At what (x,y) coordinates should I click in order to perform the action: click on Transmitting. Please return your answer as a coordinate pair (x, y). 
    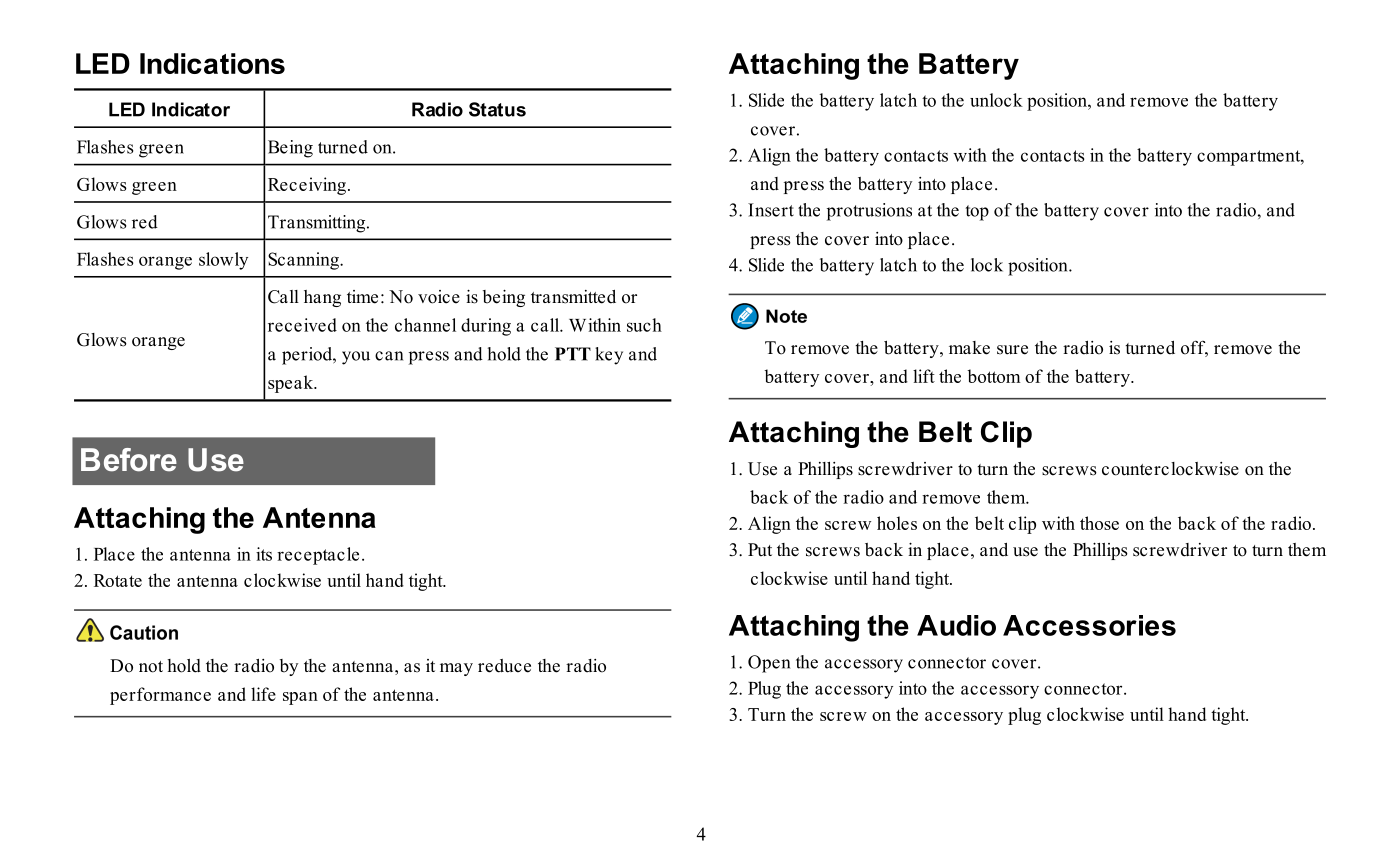
    Looking at the image, I should click on (318, 224).
